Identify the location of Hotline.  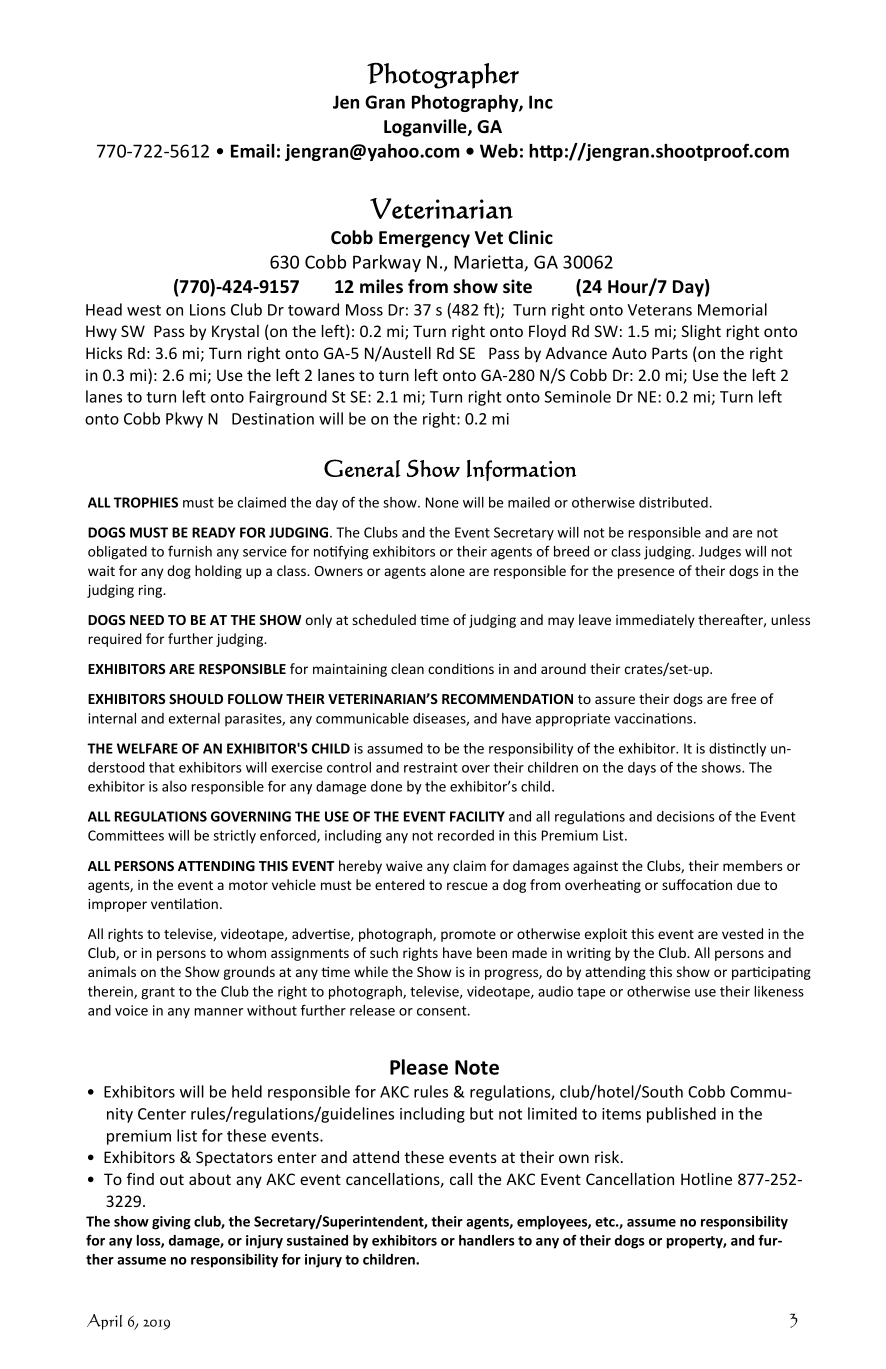
(706, 1179).
